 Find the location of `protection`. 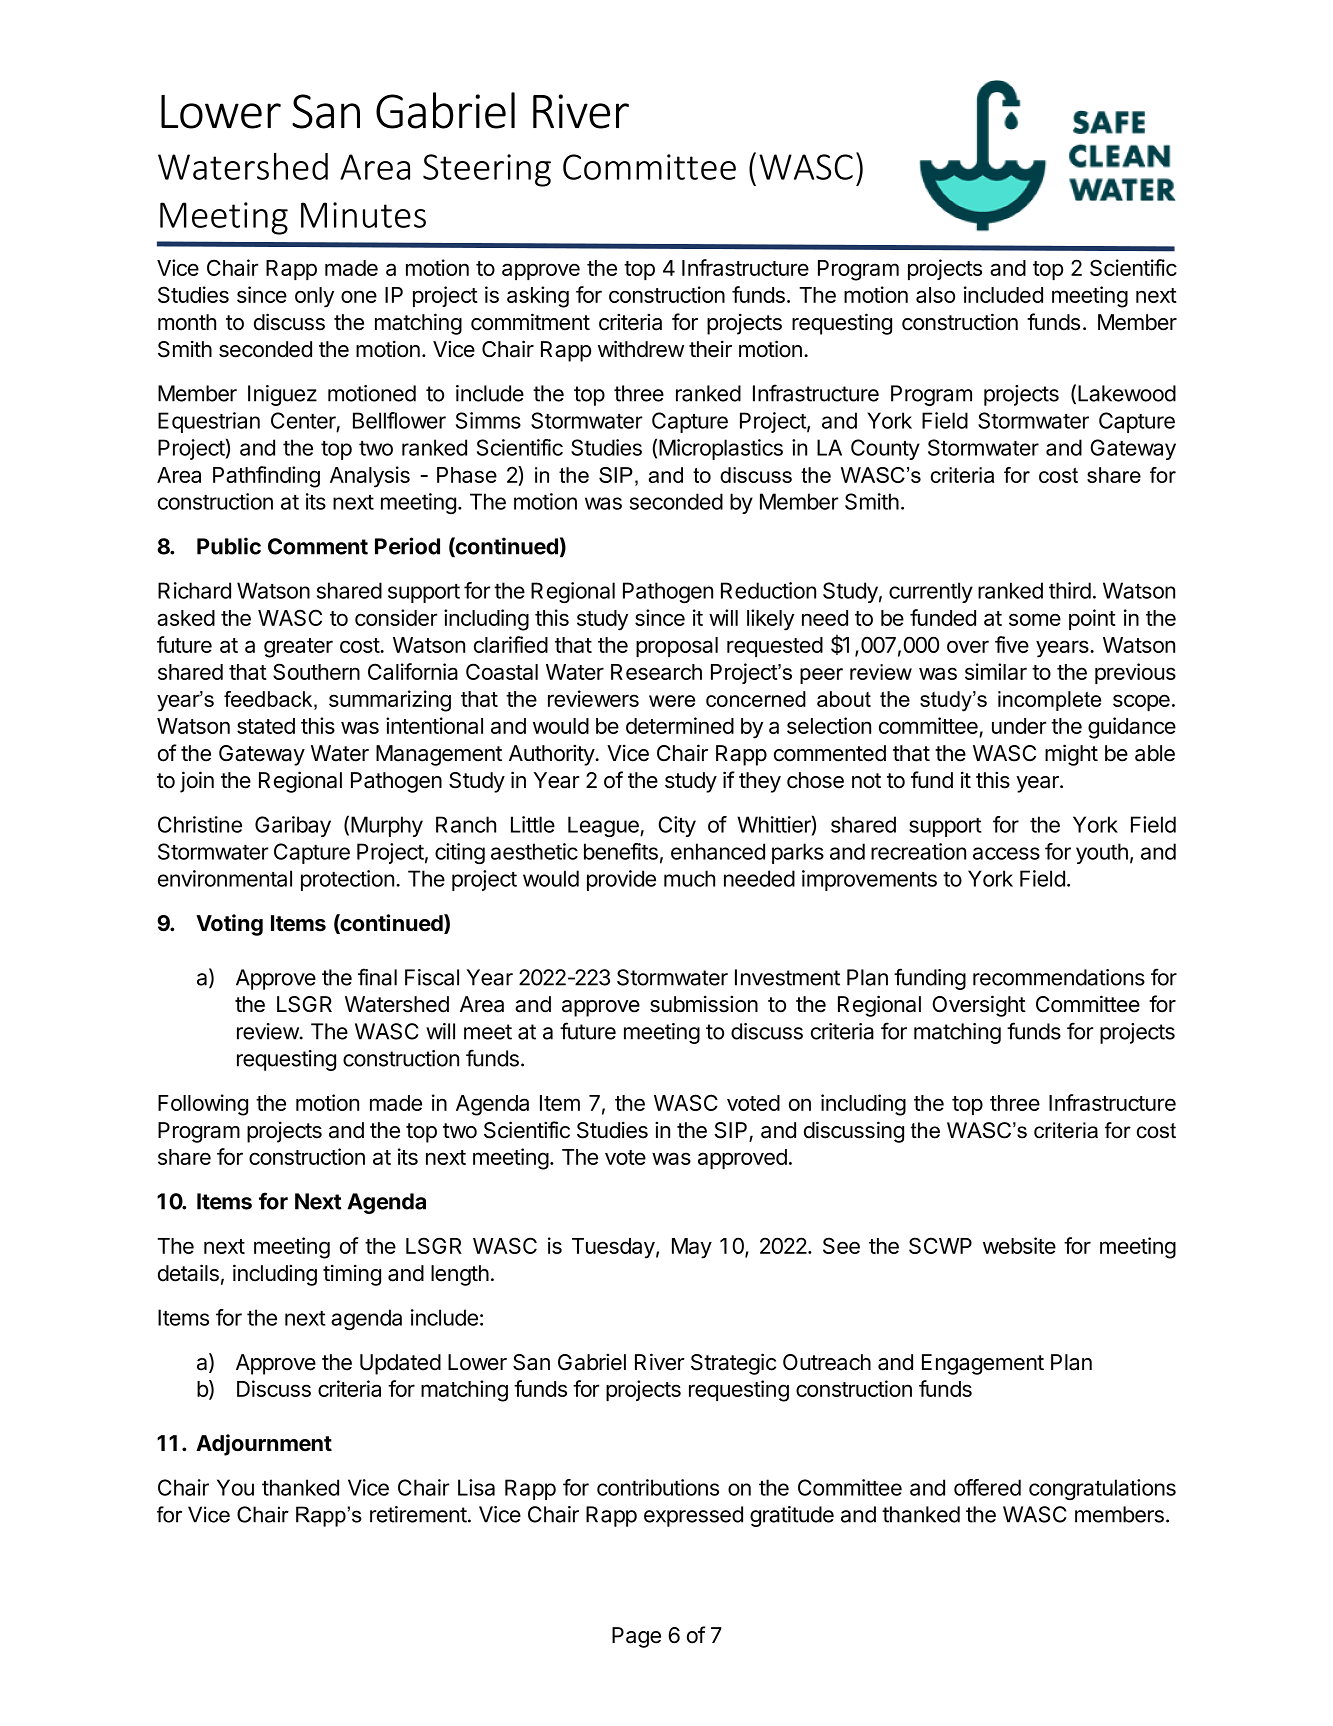

protection is located at coordinates (347, 880).
